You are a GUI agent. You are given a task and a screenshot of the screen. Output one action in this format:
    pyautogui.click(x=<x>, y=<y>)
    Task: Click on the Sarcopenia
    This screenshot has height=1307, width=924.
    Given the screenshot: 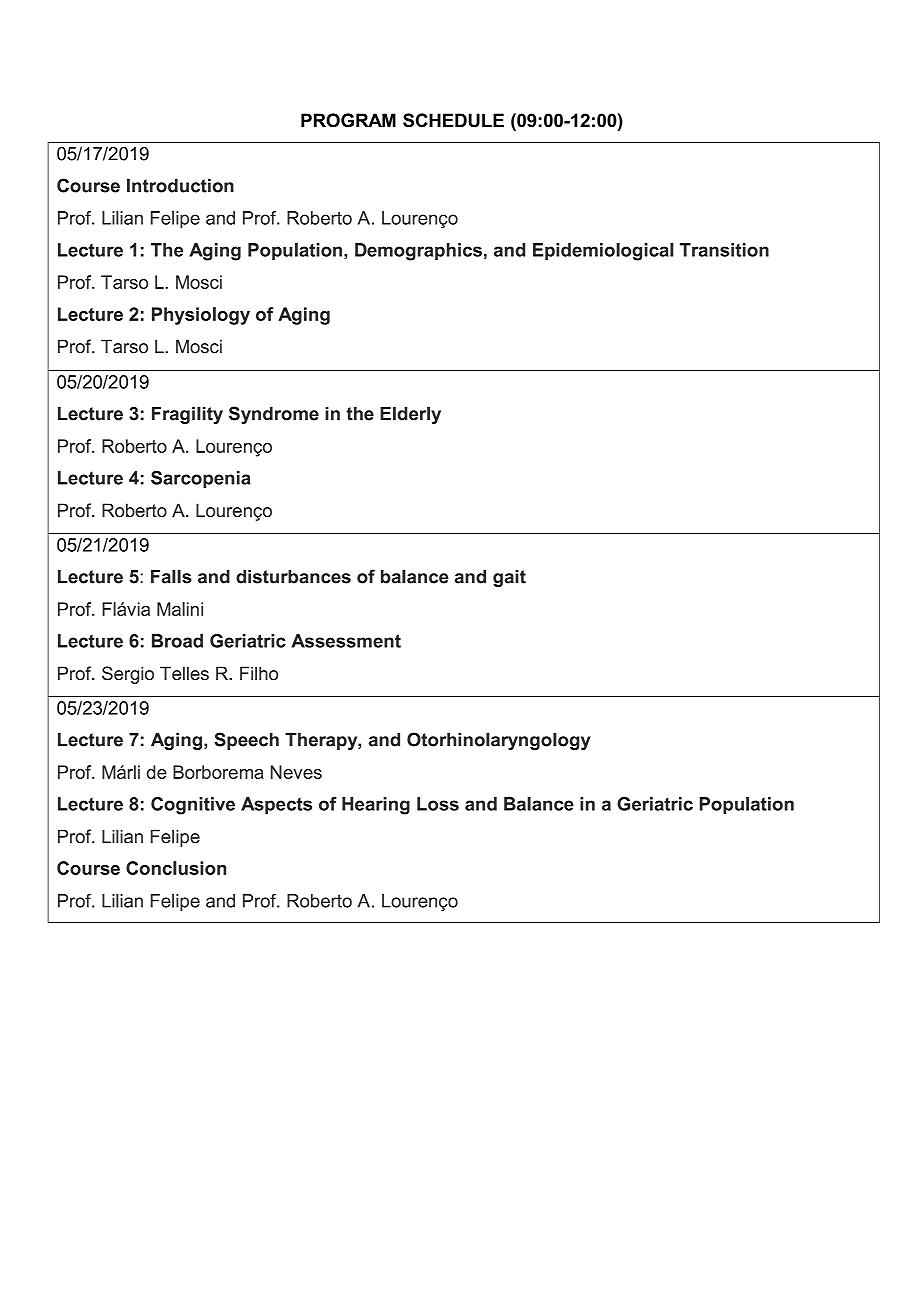 What is the action you would take?
    pyautogui.click(x=201, y=479)
